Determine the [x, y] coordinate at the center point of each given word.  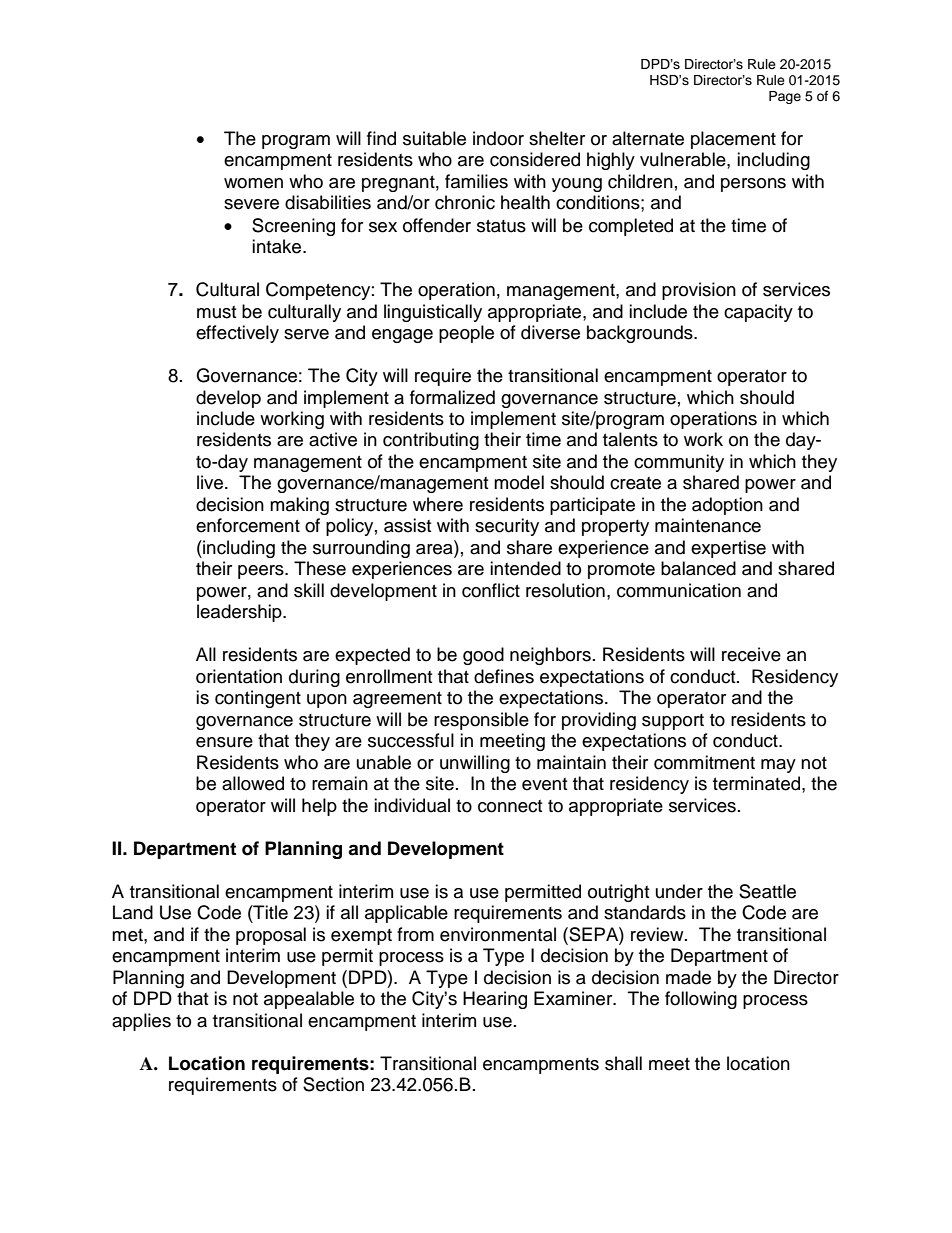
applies [141, 1022]
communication [679, 590]
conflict [491, 590]
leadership [240, 613]
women [253, 183]
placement [733, 140]
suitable [434, 138]
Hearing [495, 1000]
